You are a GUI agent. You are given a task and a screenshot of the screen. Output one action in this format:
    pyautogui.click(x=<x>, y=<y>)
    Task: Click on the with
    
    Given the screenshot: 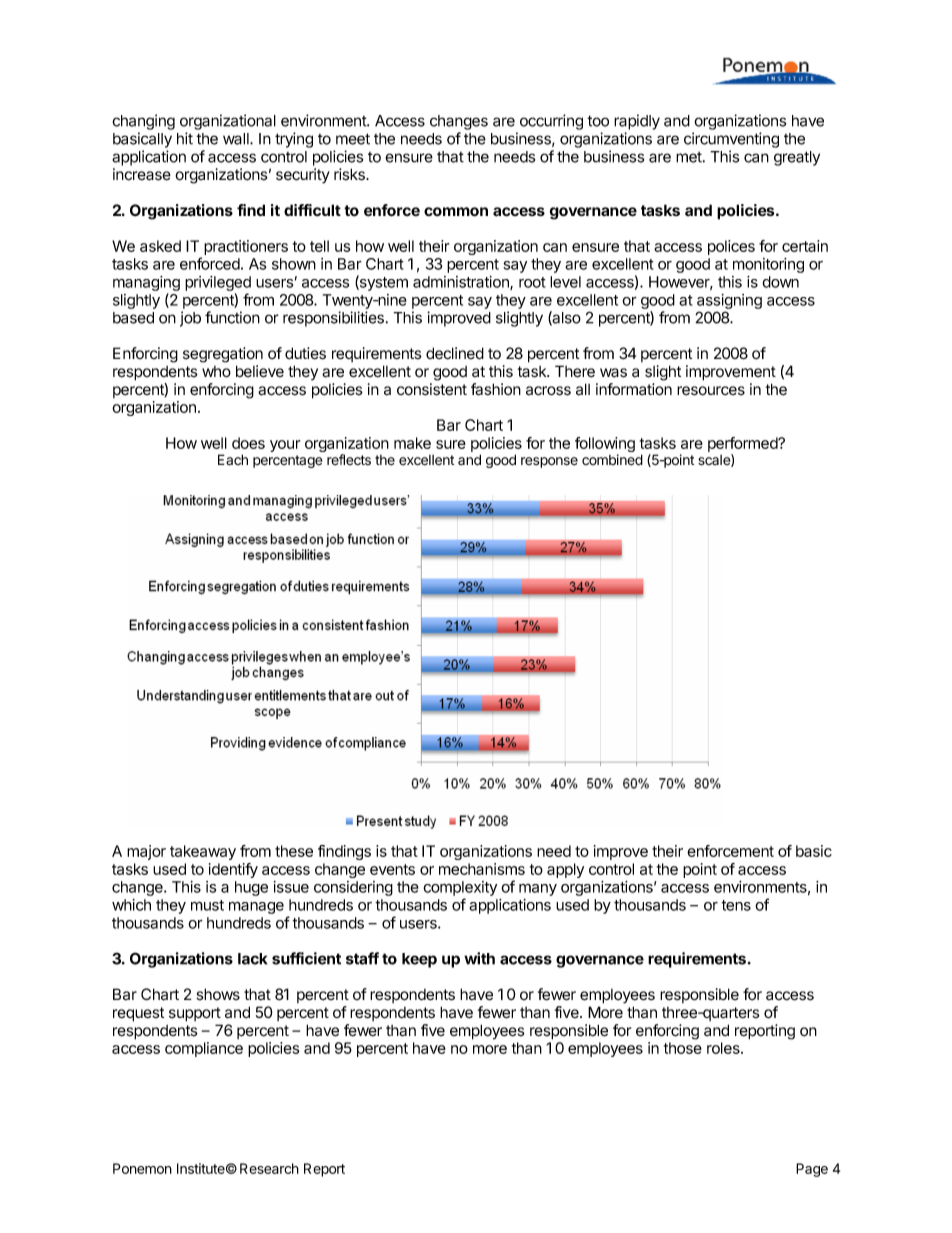 What is the action you would take?
    pyautogui.click(x=479, y=958)
